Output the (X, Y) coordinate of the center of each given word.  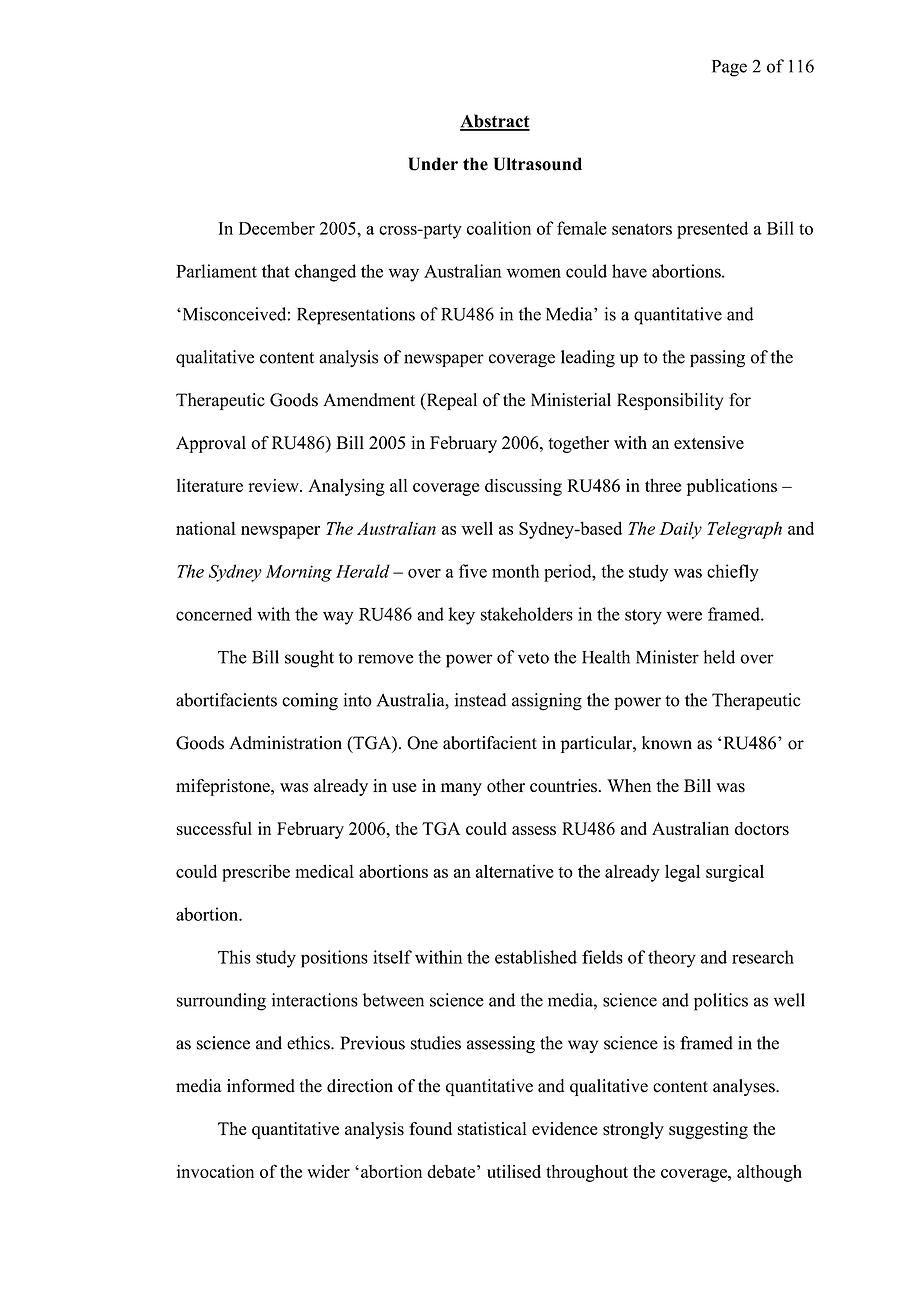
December (277, 228)
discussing (523, 487)
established (536, 957)
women (533, 273)
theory (672, 959)
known (667, 743)
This (234, 957)
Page (729, 68)
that (276, 271)
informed (261, 1086)
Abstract (495, 122)
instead (480, 700)
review (274, 485)
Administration (285, 743)
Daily (680, 530)
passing (717, 359)
